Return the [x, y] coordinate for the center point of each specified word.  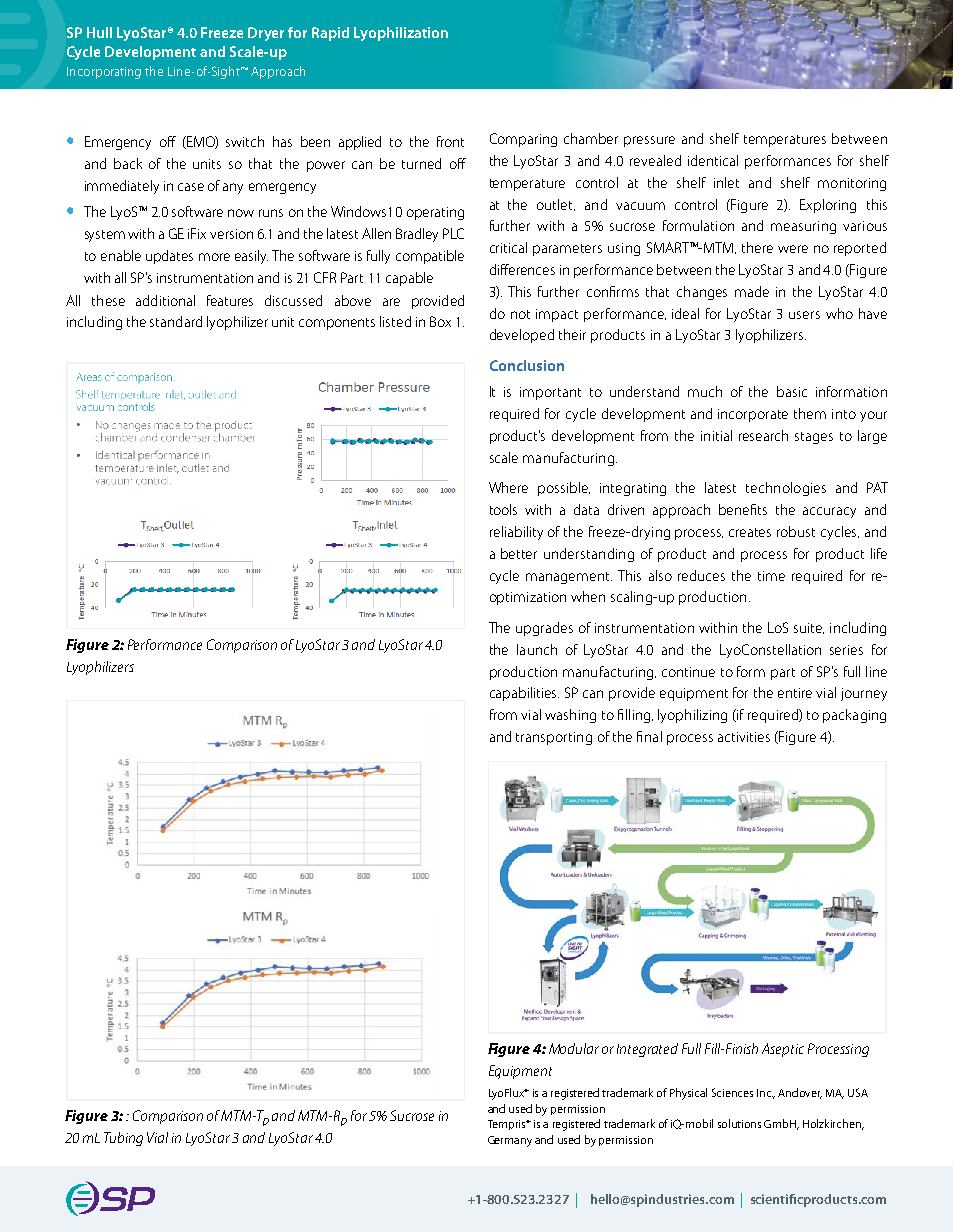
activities [744, 737]
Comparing [523, 140]
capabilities [524, 694]
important [550, 393]
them [810, 413]
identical [713, 160]
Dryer [266, 34]
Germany [510, 1141]
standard [176, 321]
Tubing [123, 1139]
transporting [554, 738]
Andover [800, 1093]
